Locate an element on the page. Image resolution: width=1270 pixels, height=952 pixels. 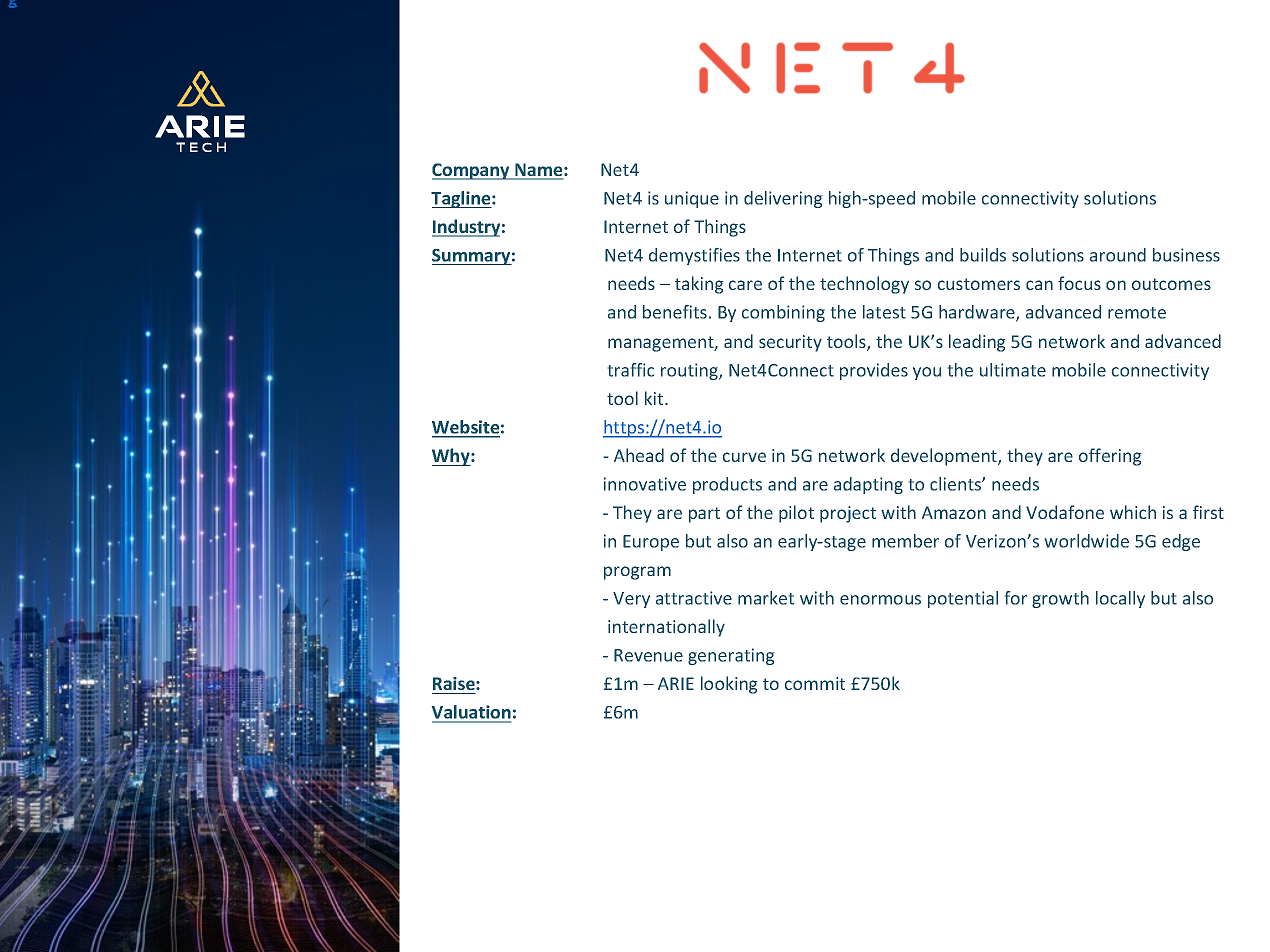
Valuation is located at coordinates (471, 713).
